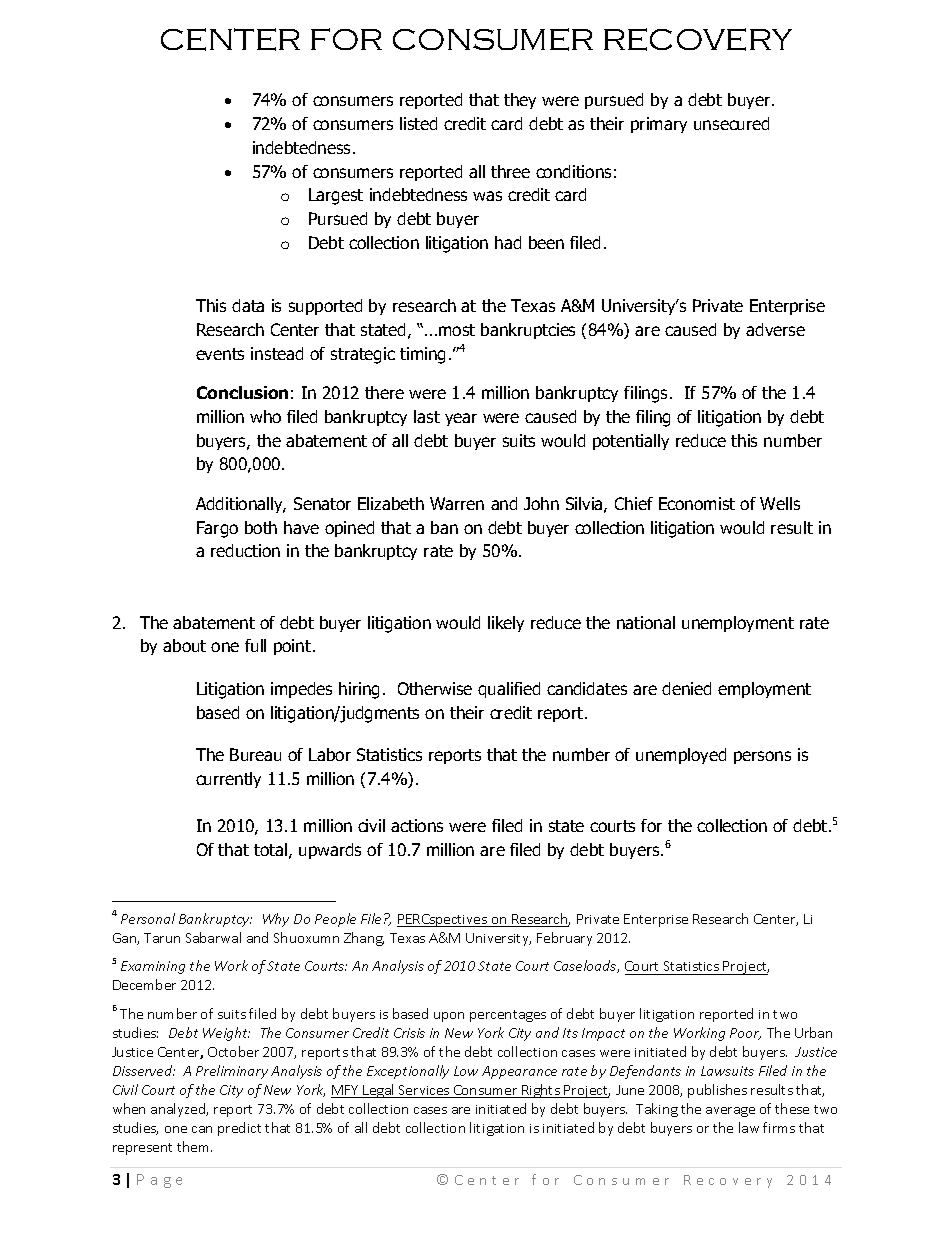 This document has height=1233, width=952. I want to click on Services, so click(424, 1091).
